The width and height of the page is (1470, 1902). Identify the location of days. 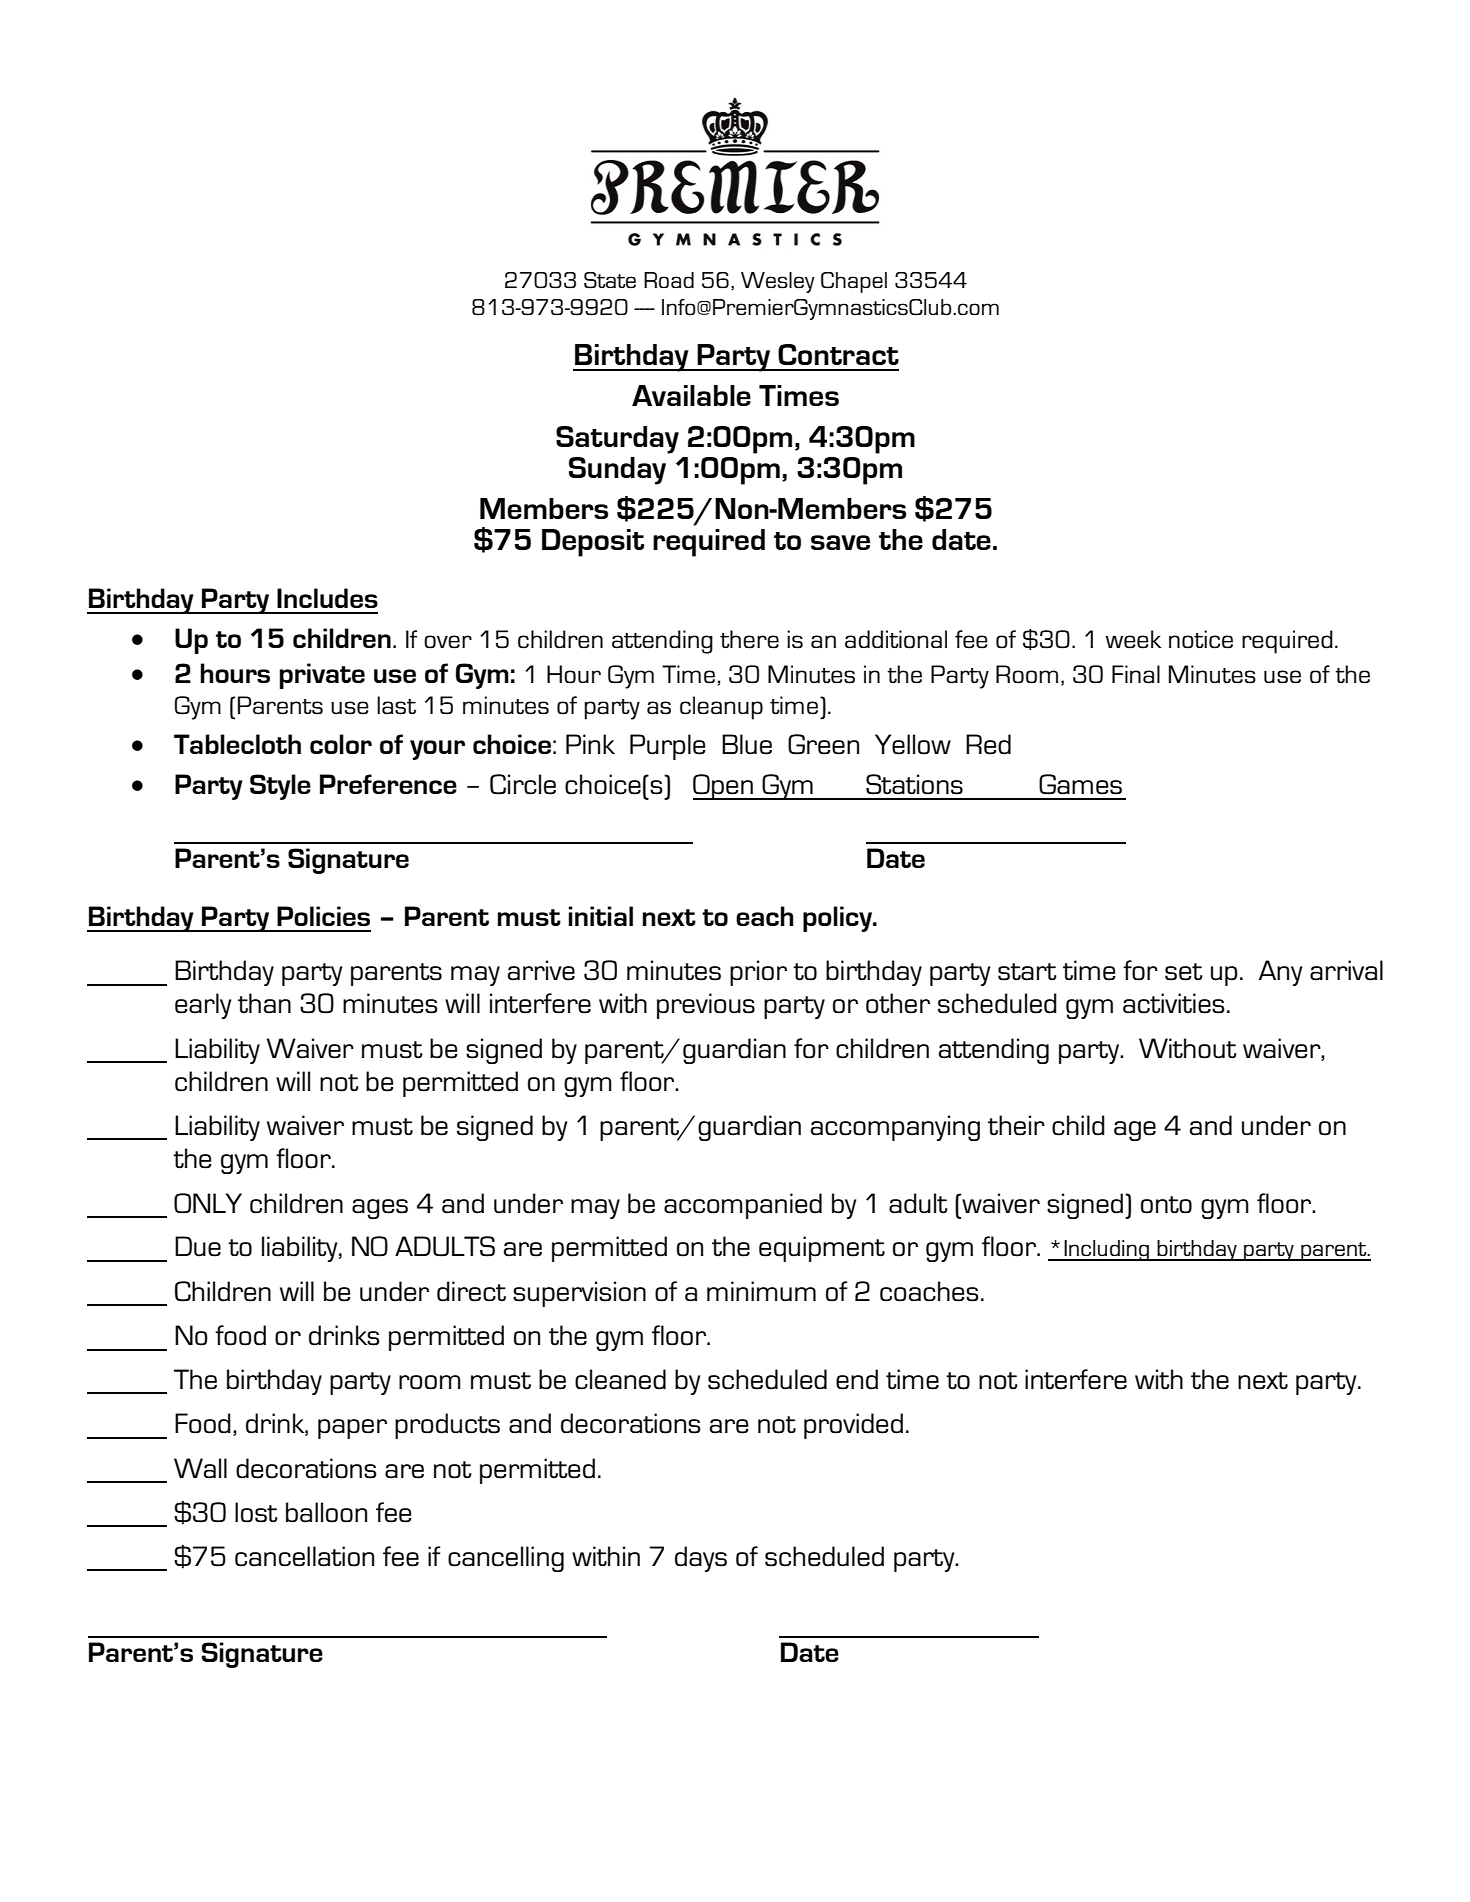
(701, 1559).
